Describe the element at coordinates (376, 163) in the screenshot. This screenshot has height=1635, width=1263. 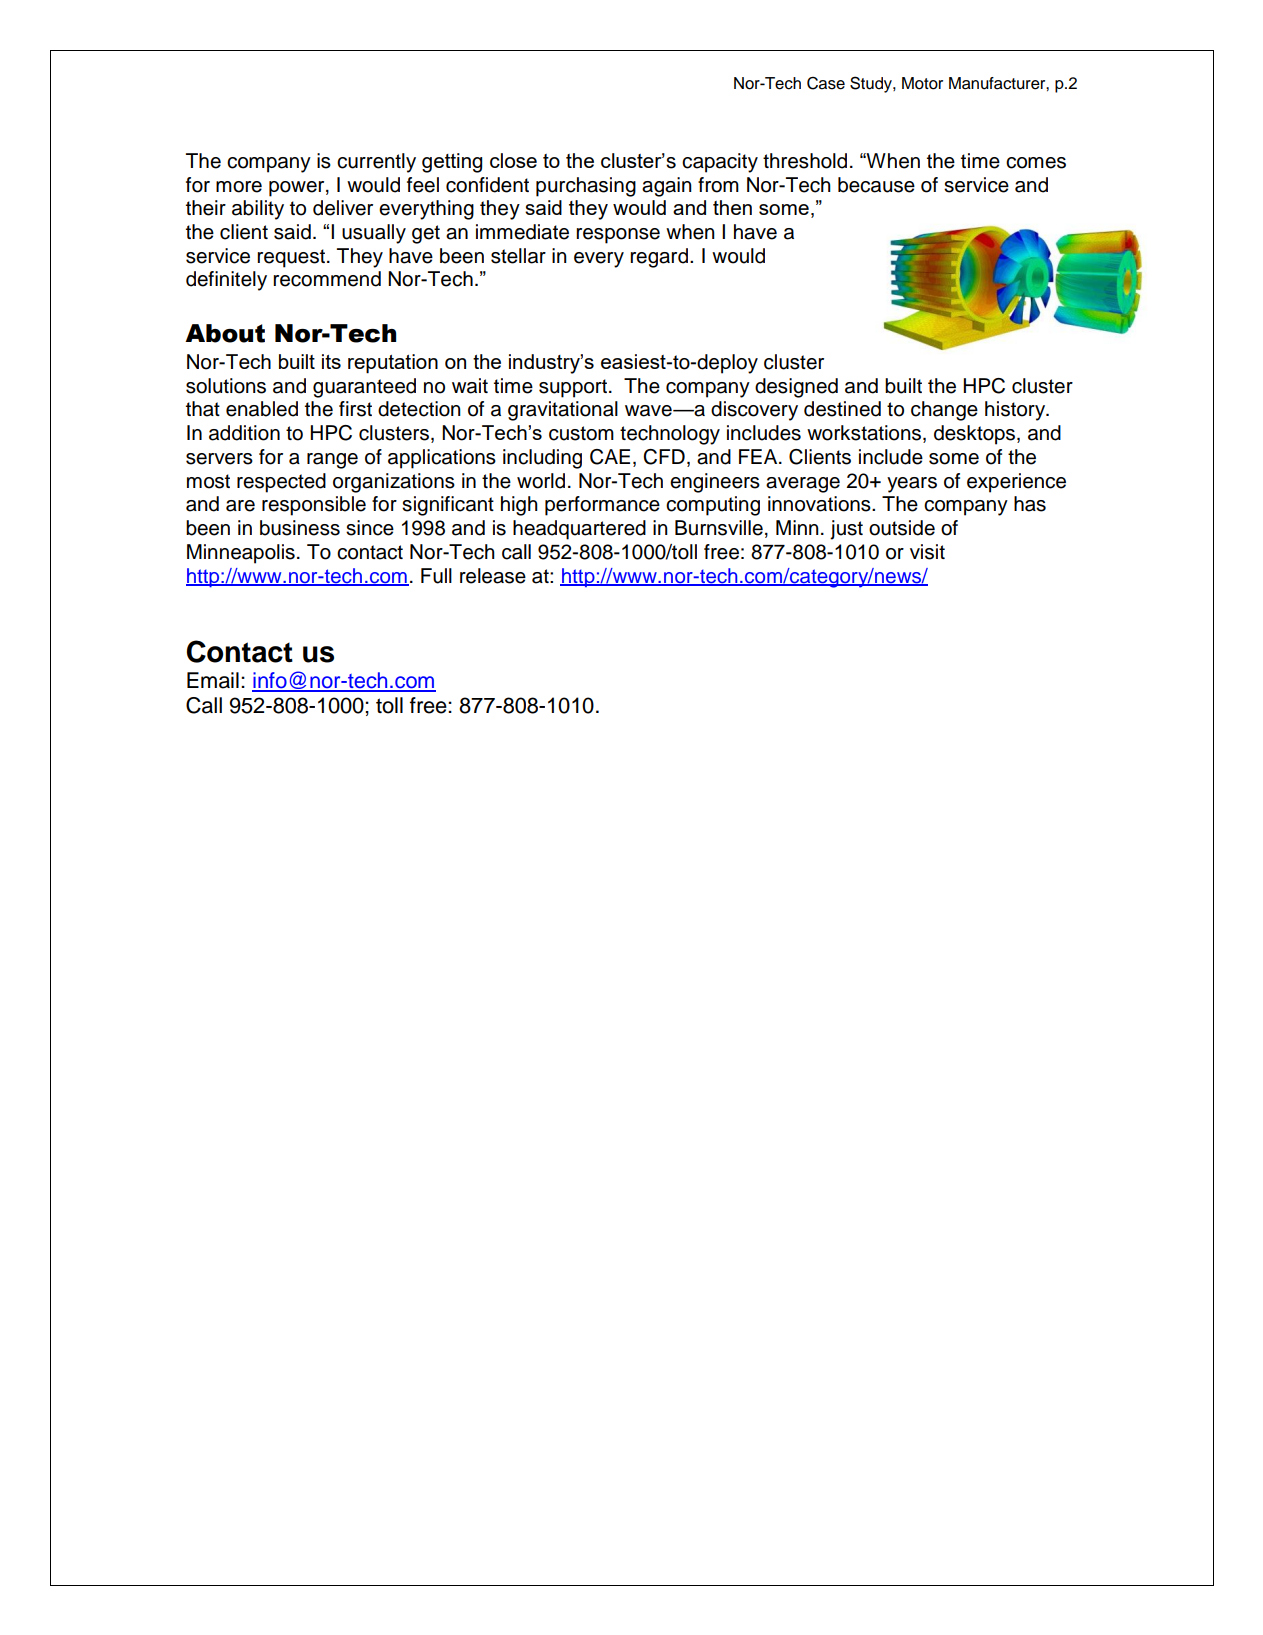
I see `currently` at that location.
